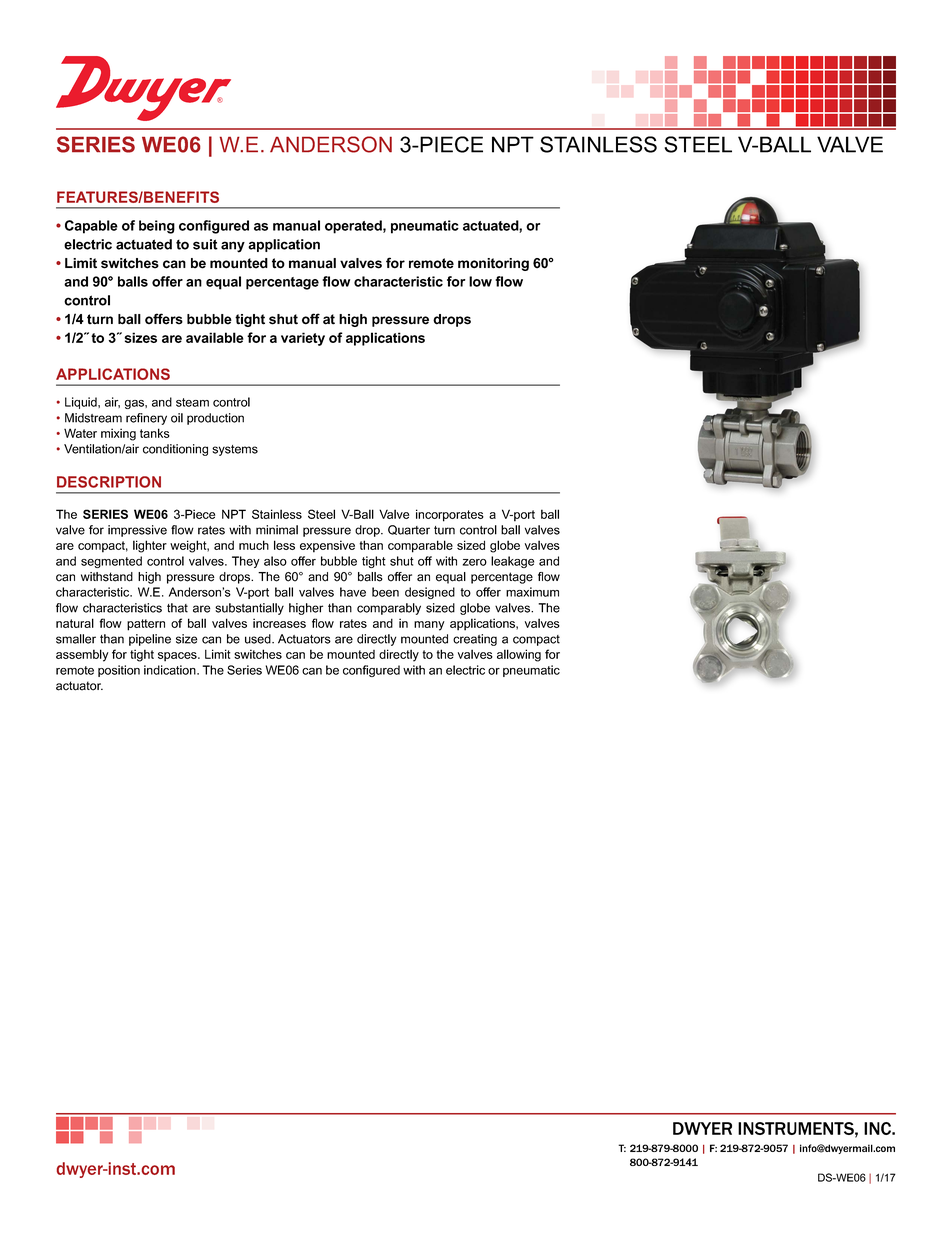  I want to click on used, so click(259, 639).
